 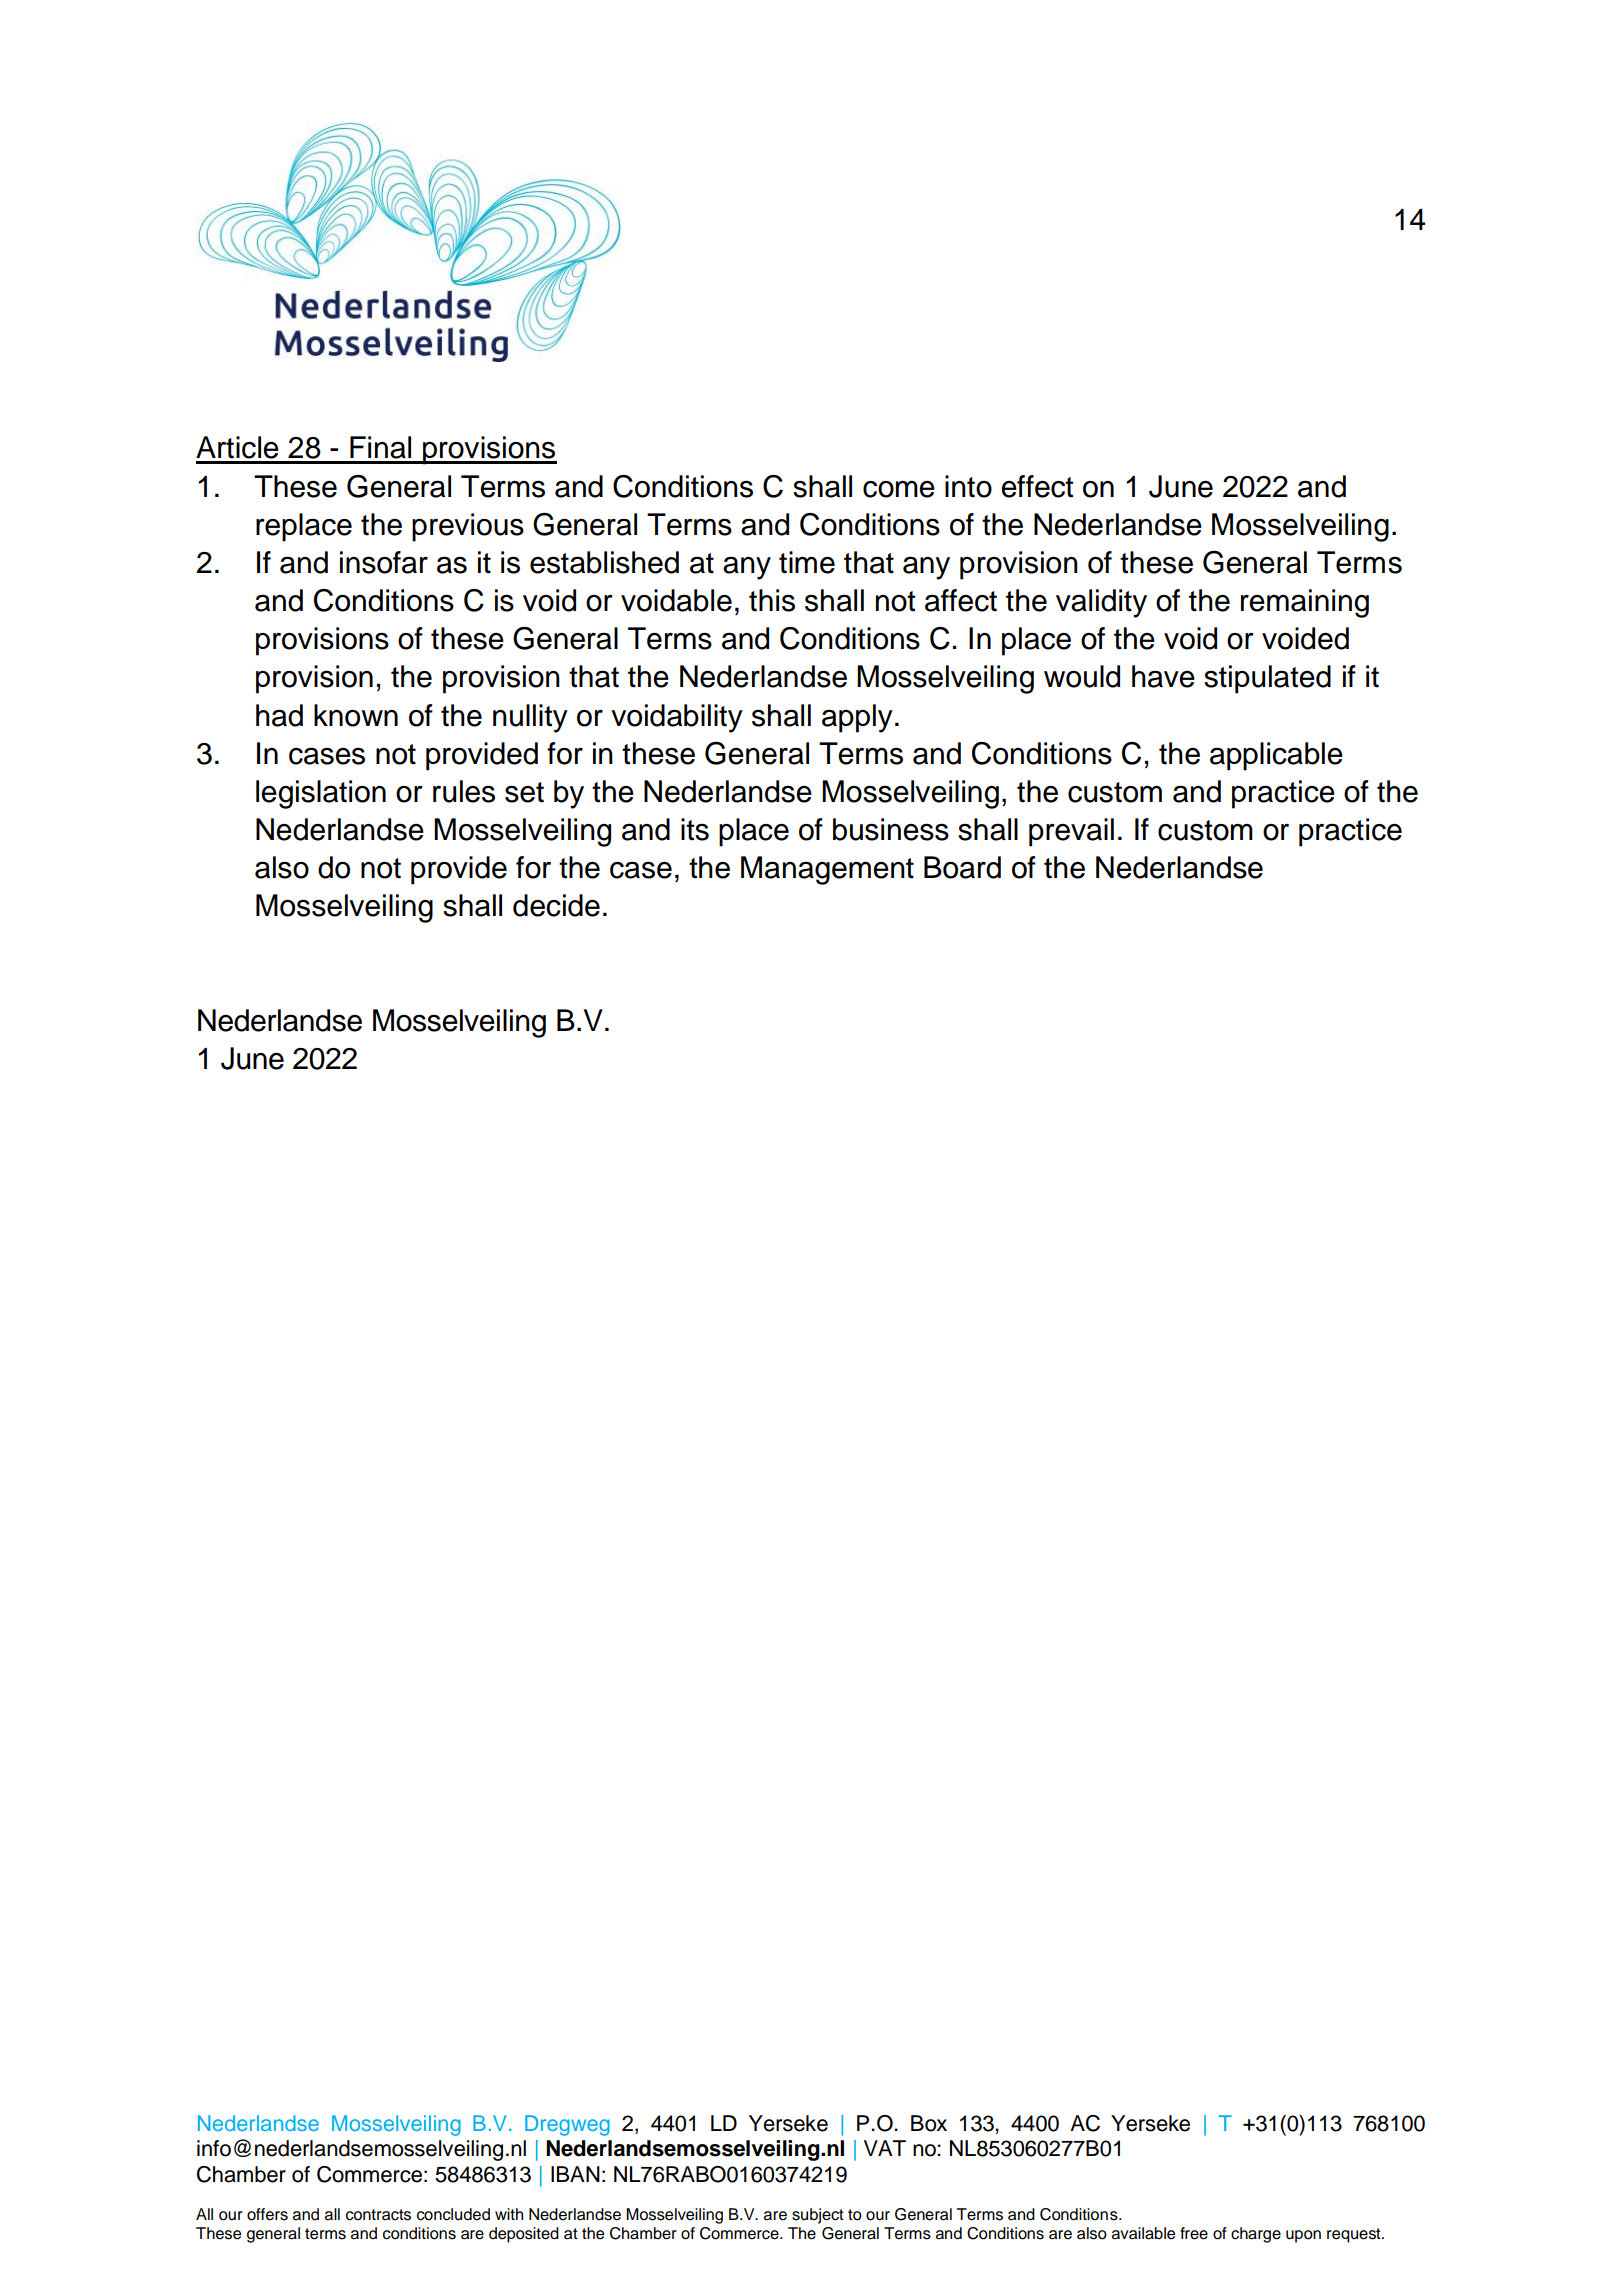 What do you see at coordinates (1194, 2233) in the image?
I see `free` at bounding box center [1194, 2233].
